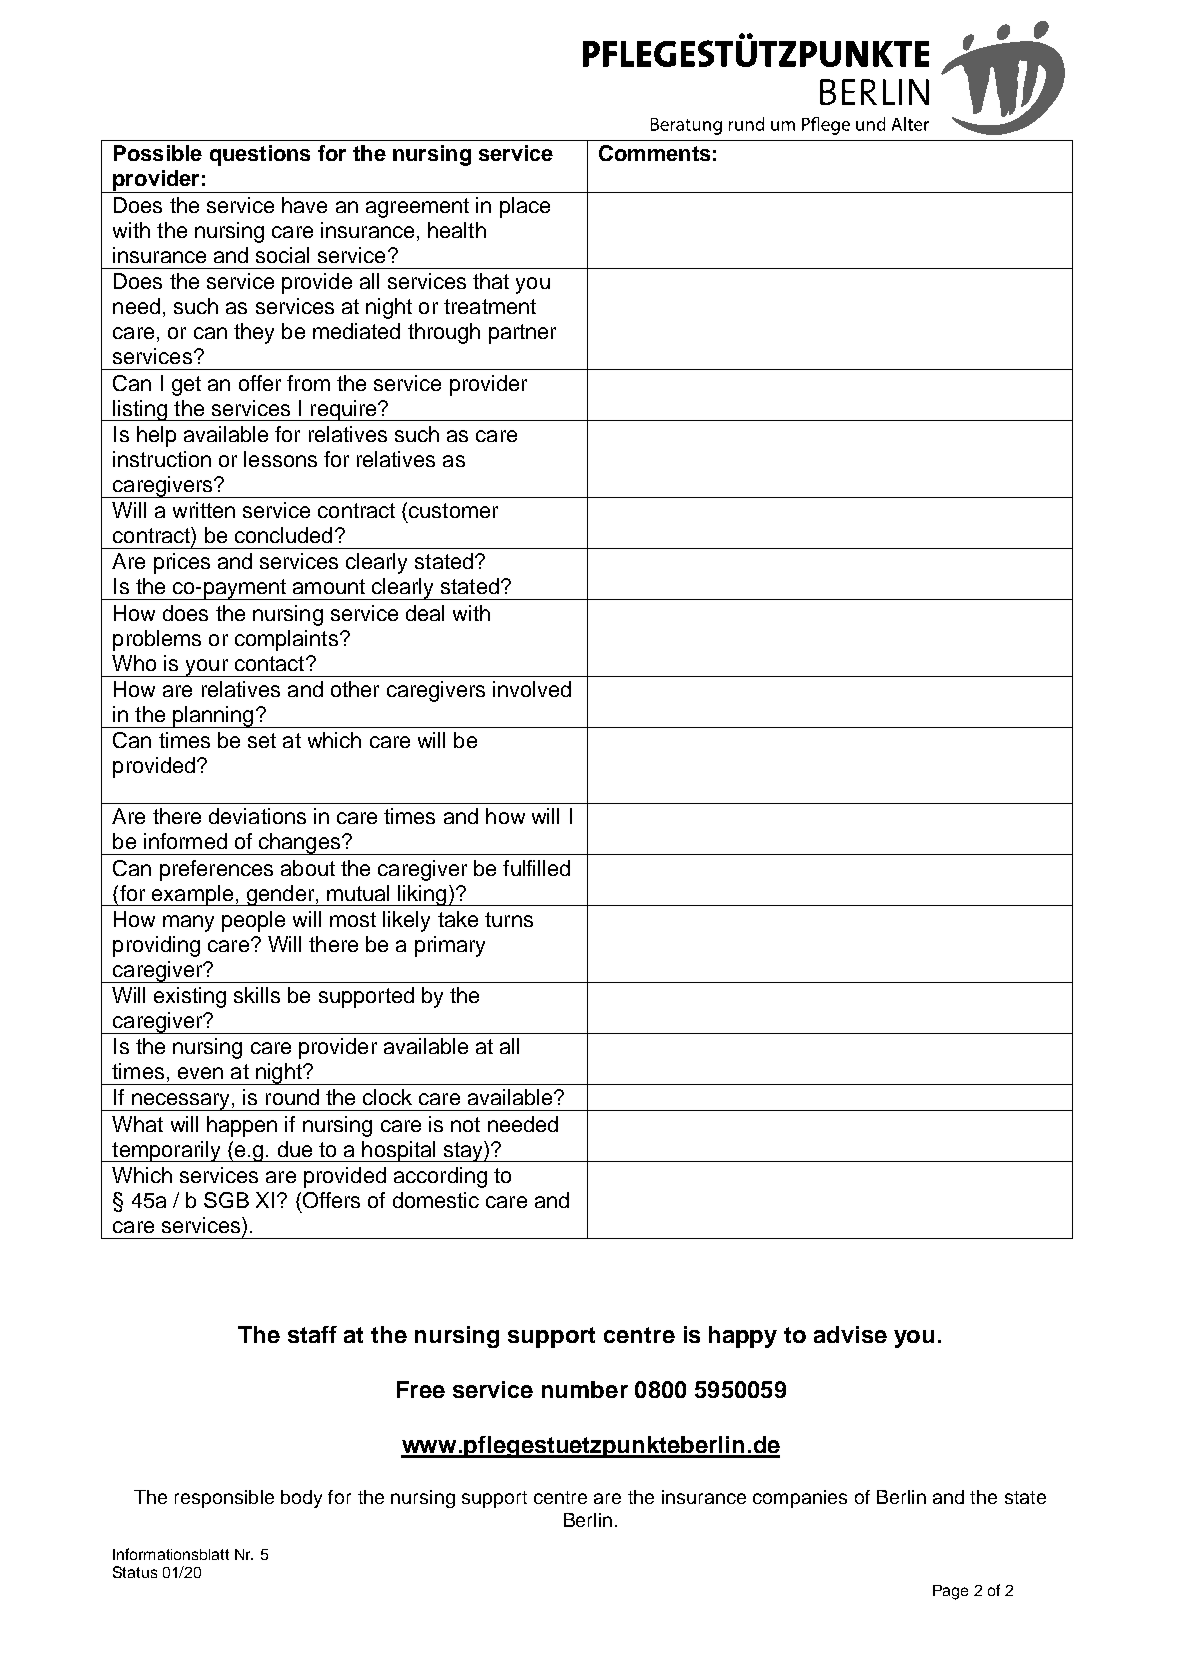 The image size is (1182, 1671). I want to click on customer, so click(453, 510).
